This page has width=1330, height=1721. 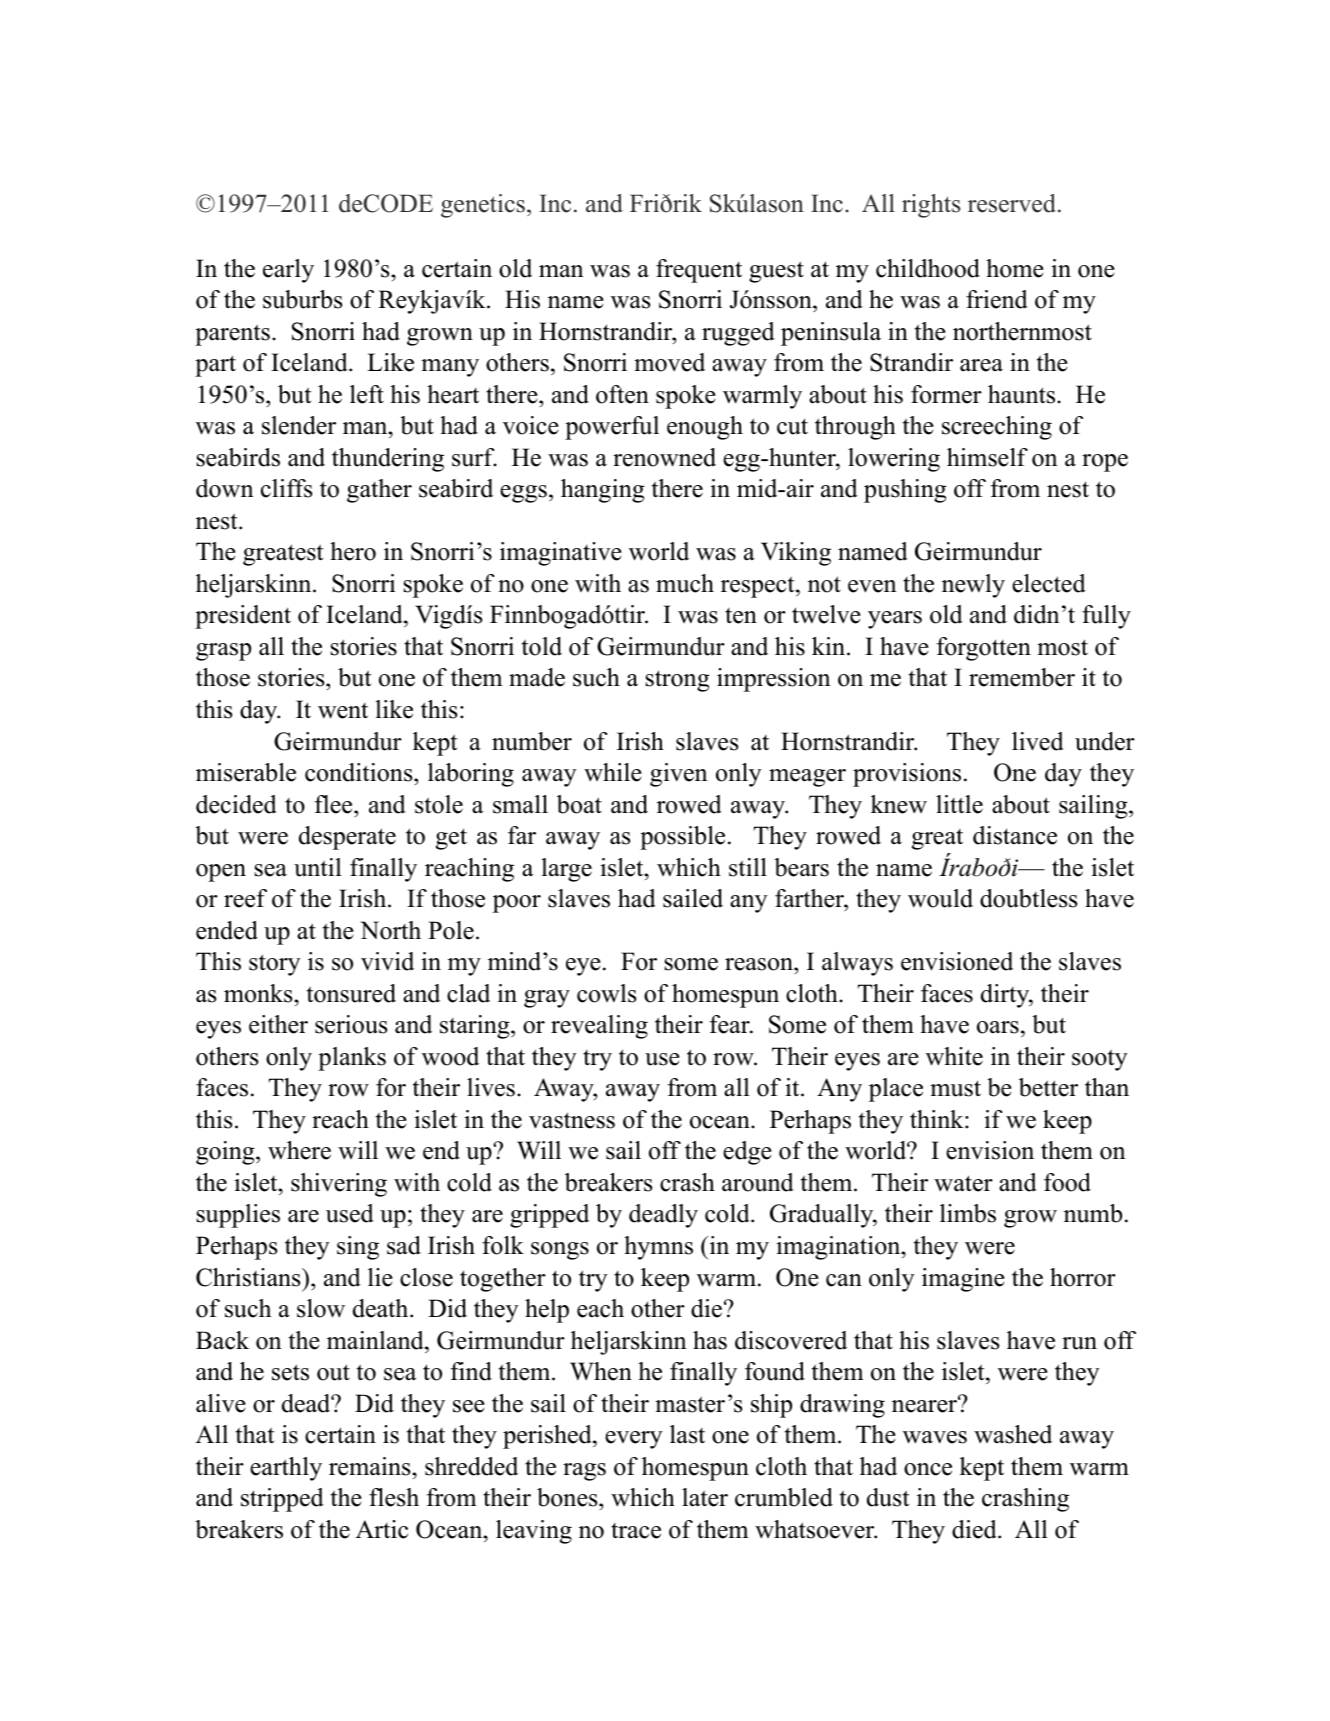 What do you see at coordinates (288, 271) in the page?
I see `early` at bounding box center [288, 271].
